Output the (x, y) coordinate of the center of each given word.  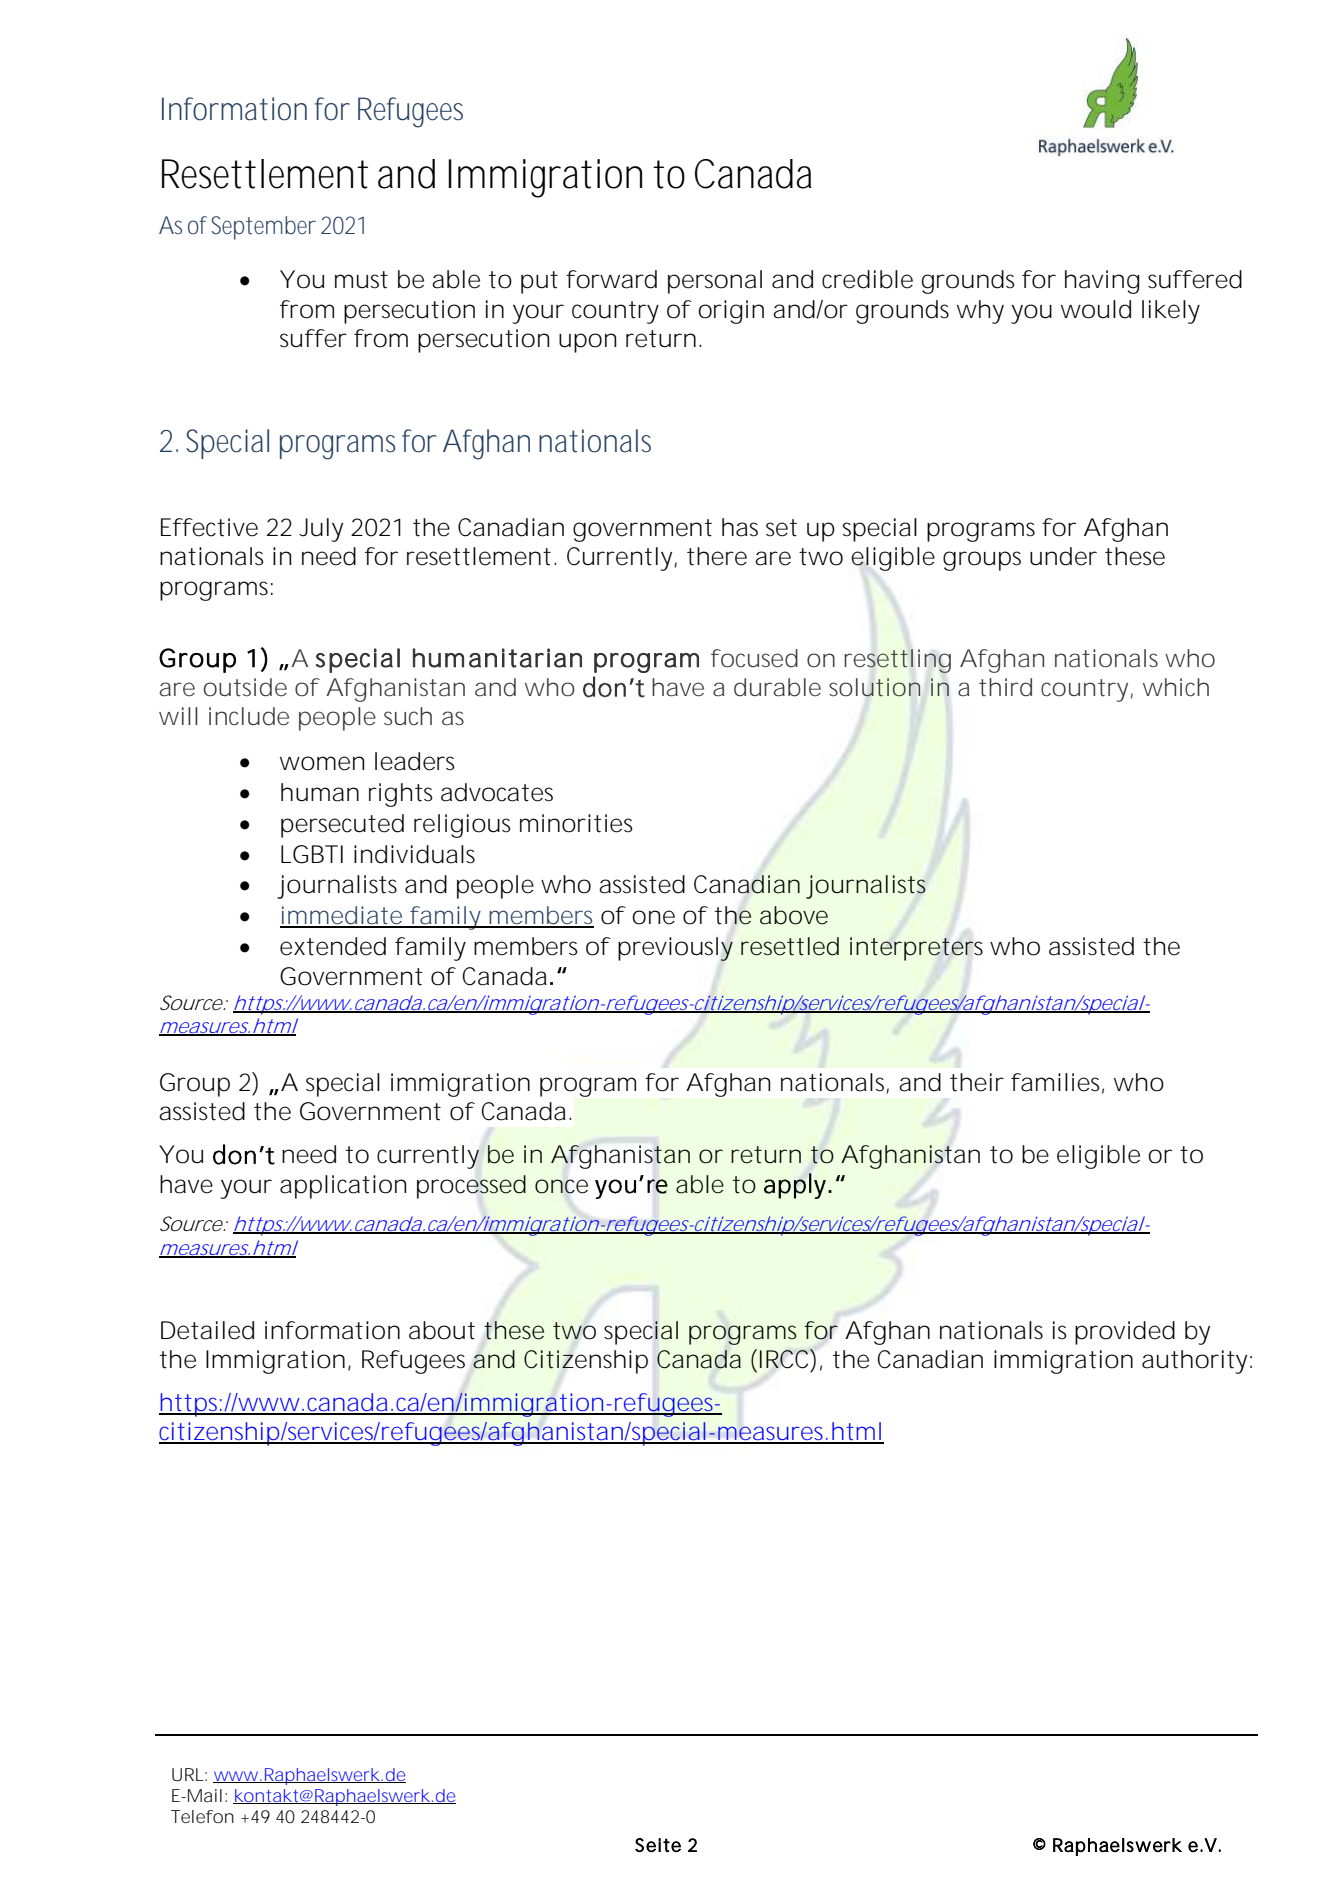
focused (754, 658)
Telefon (202, 1816)
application (343, 1187)
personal (715, 282)
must (361, 280)
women (322, 763)
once (561, 1186)
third (1005, 687)
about (442, 1330)
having (1102, 282)
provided (1125, 1333)
